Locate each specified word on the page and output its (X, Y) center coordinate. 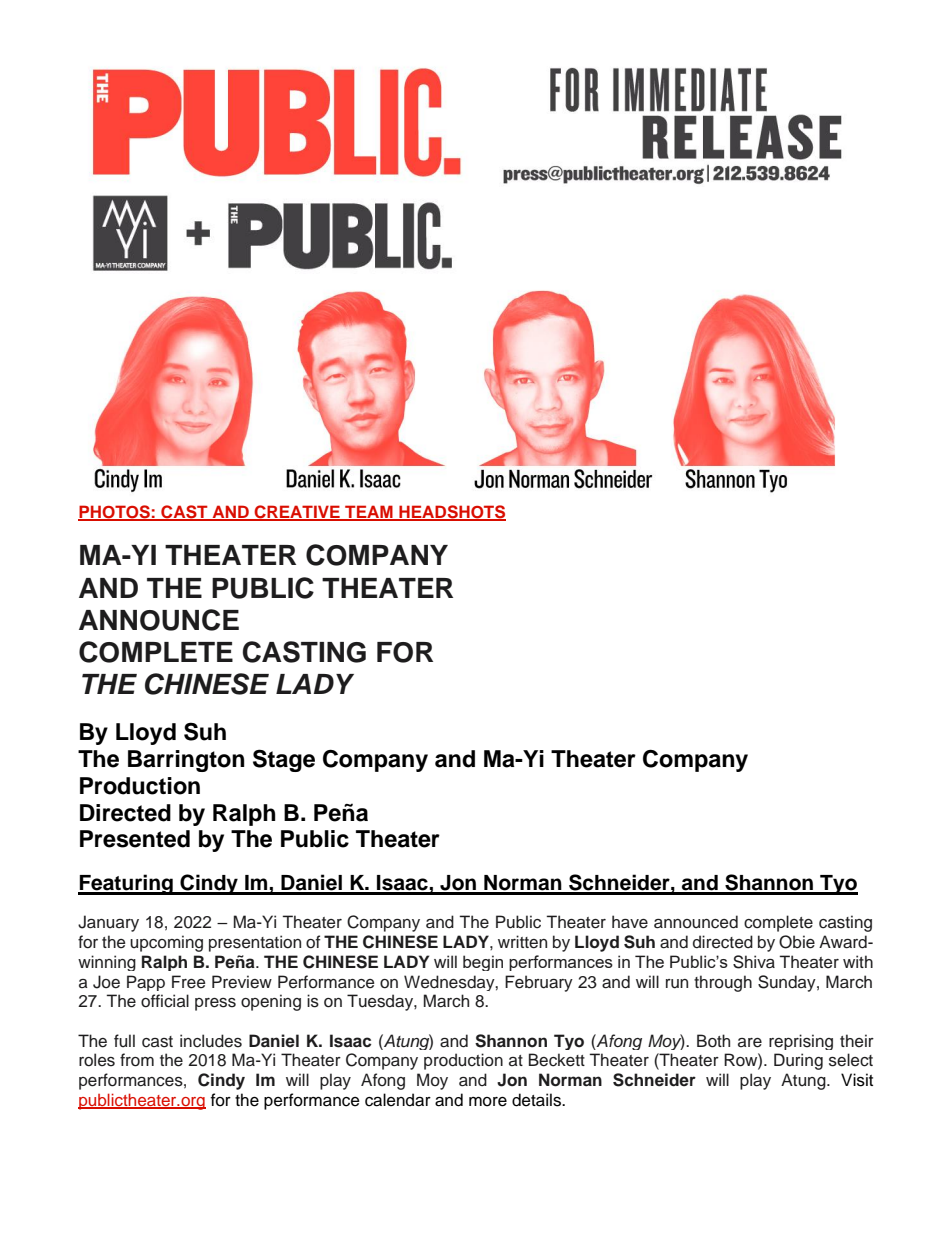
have (630, 922)
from (137, 1060)
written (522, 942)
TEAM (369, 512)
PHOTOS (115, 512)
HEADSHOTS (451, 512)
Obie (797, 942)
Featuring (126, 884)
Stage (284, 760)
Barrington (186, 761)
